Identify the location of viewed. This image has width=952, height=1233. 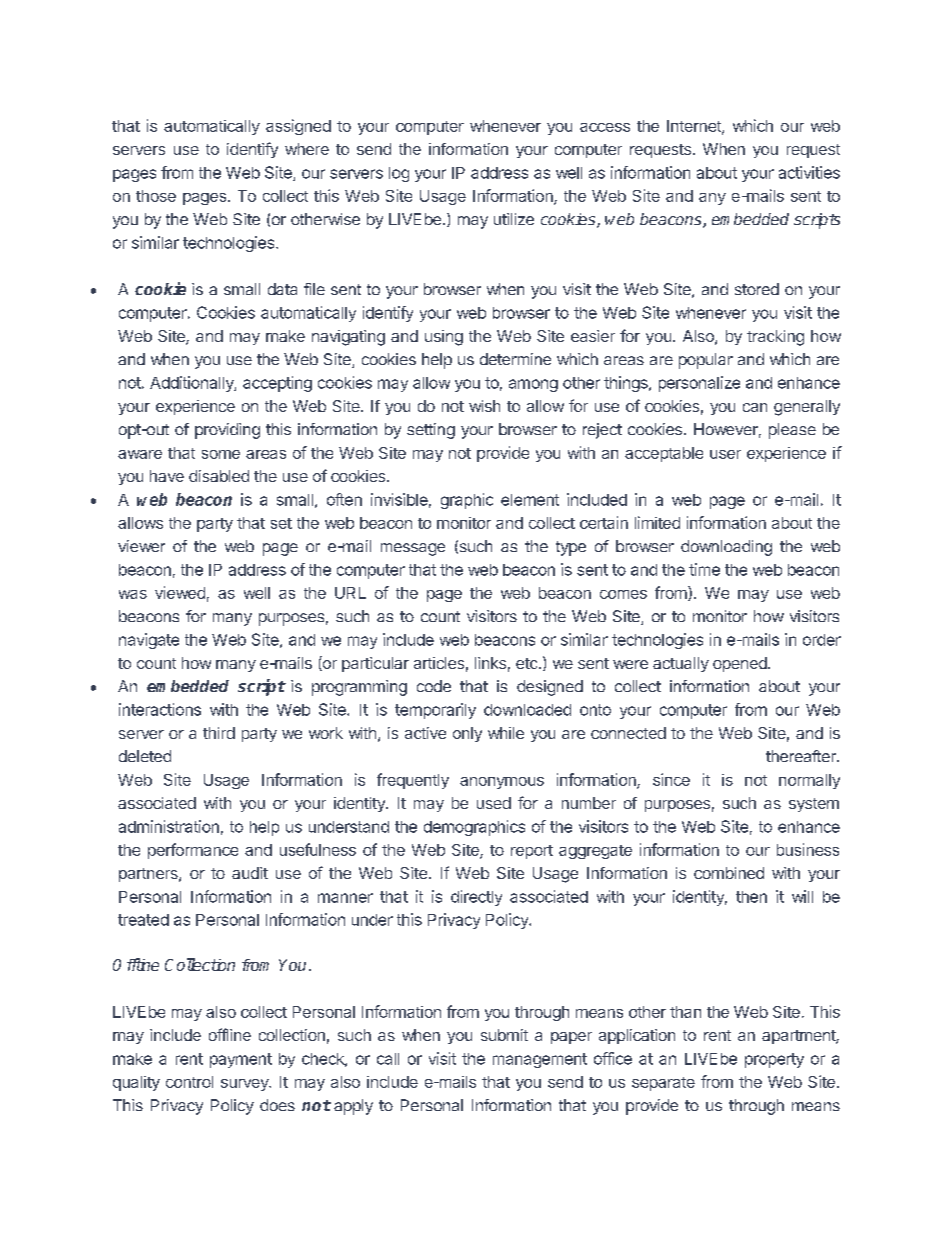
(180, 592).
